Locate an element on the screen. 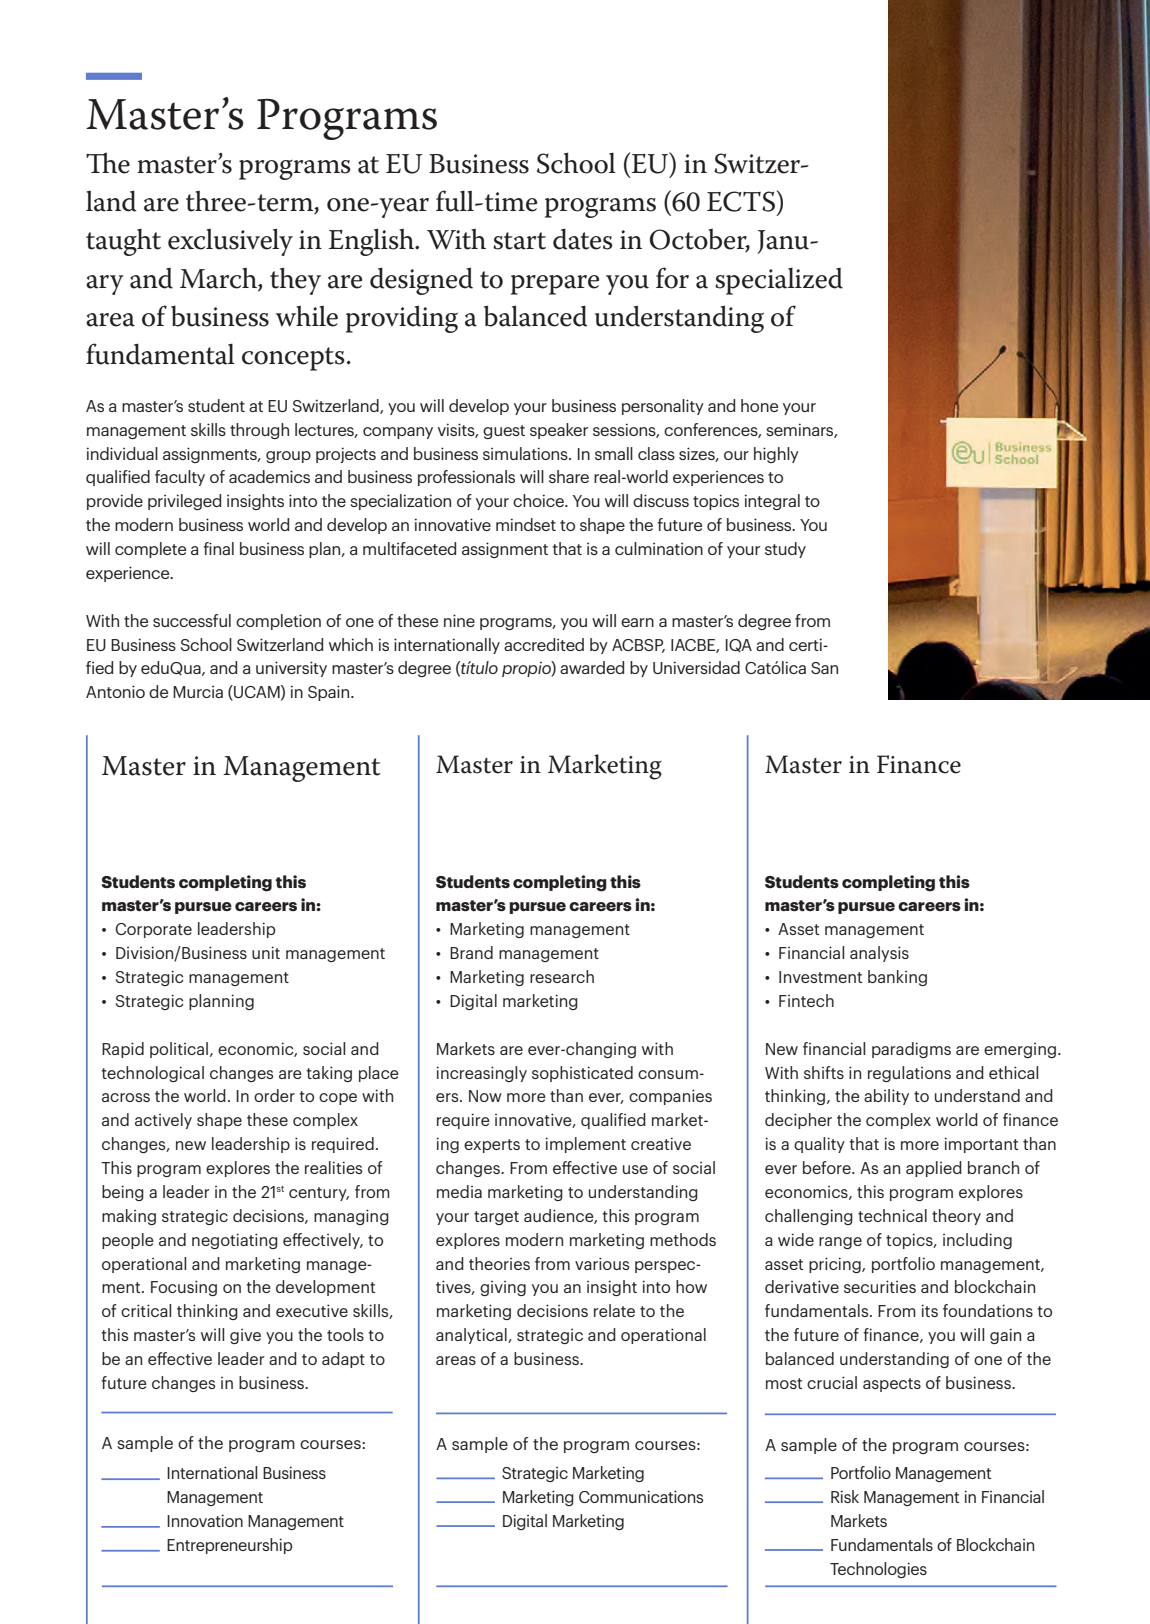 This screenshot has height=1624, width=1150. specialized is located at coordinates (779, 281).
